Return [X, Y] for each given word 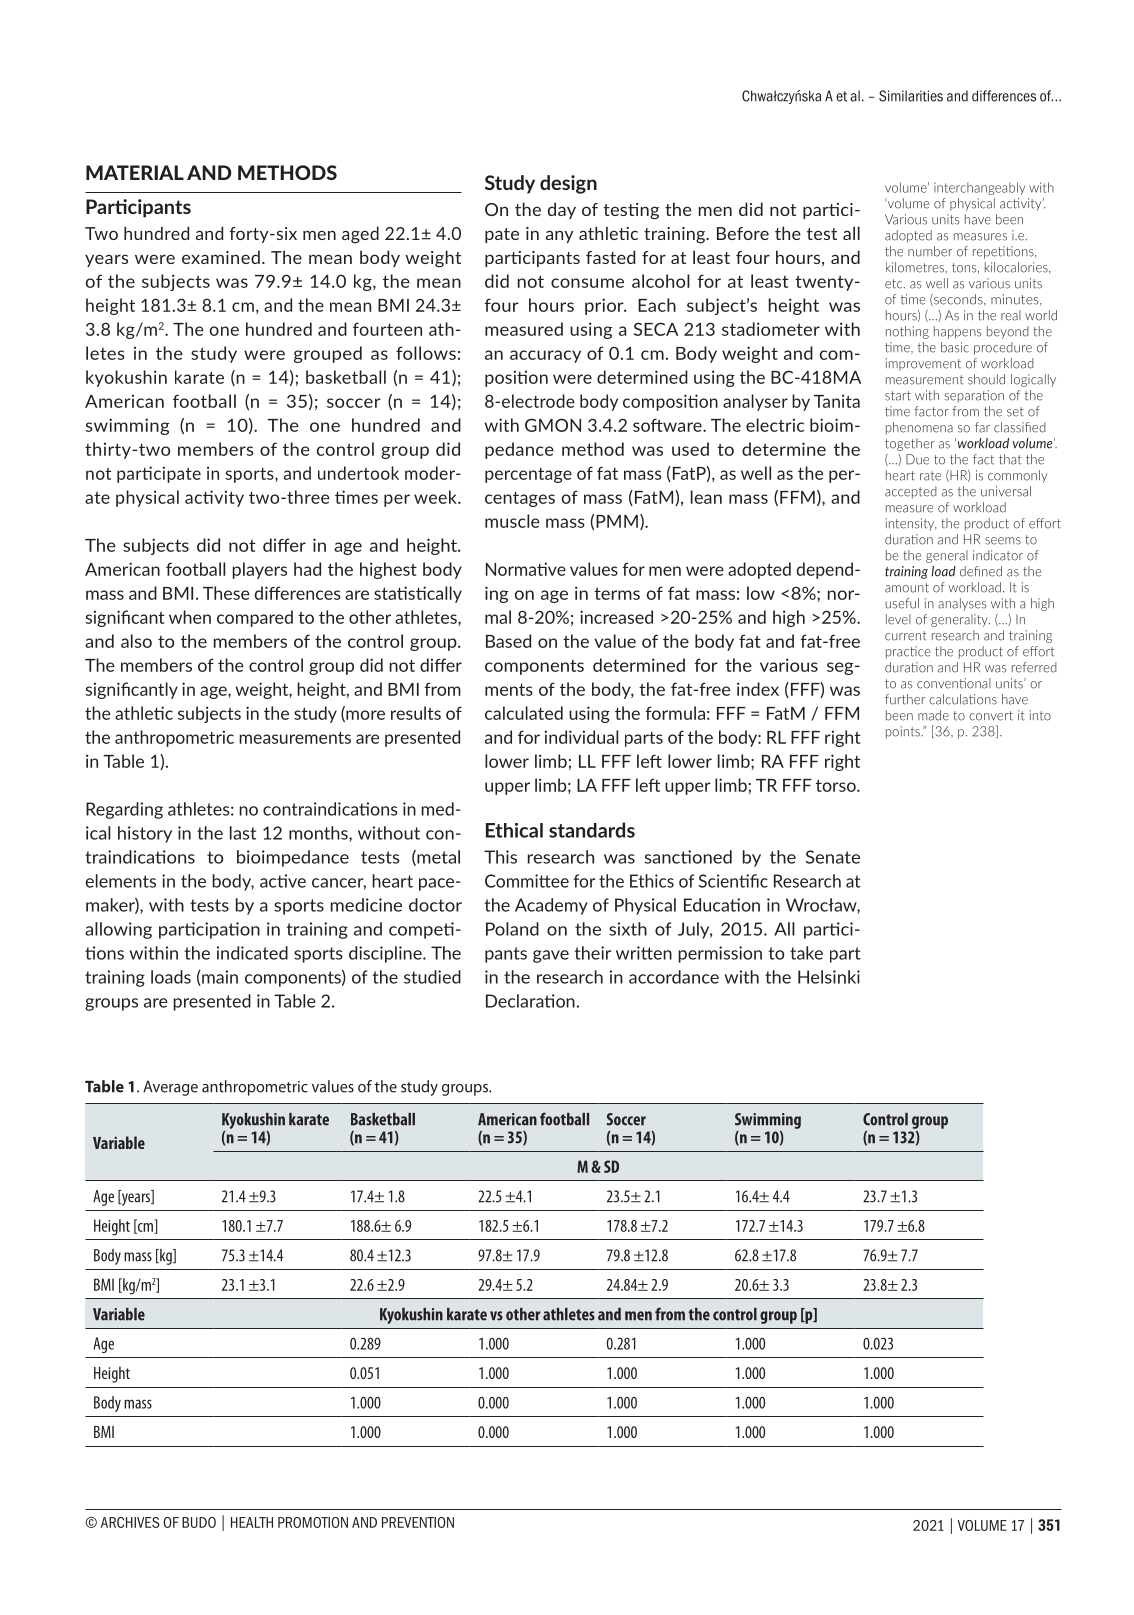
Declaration [530, 1001]
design [568, 184]
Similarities [911, 96]
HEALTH [252, 1522]
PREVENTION [418, 1522]
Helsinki [829, 977]
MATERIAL [135, 172]
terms [617, 593]
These [226, 593]
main [219, 978]
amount [907, 588]
